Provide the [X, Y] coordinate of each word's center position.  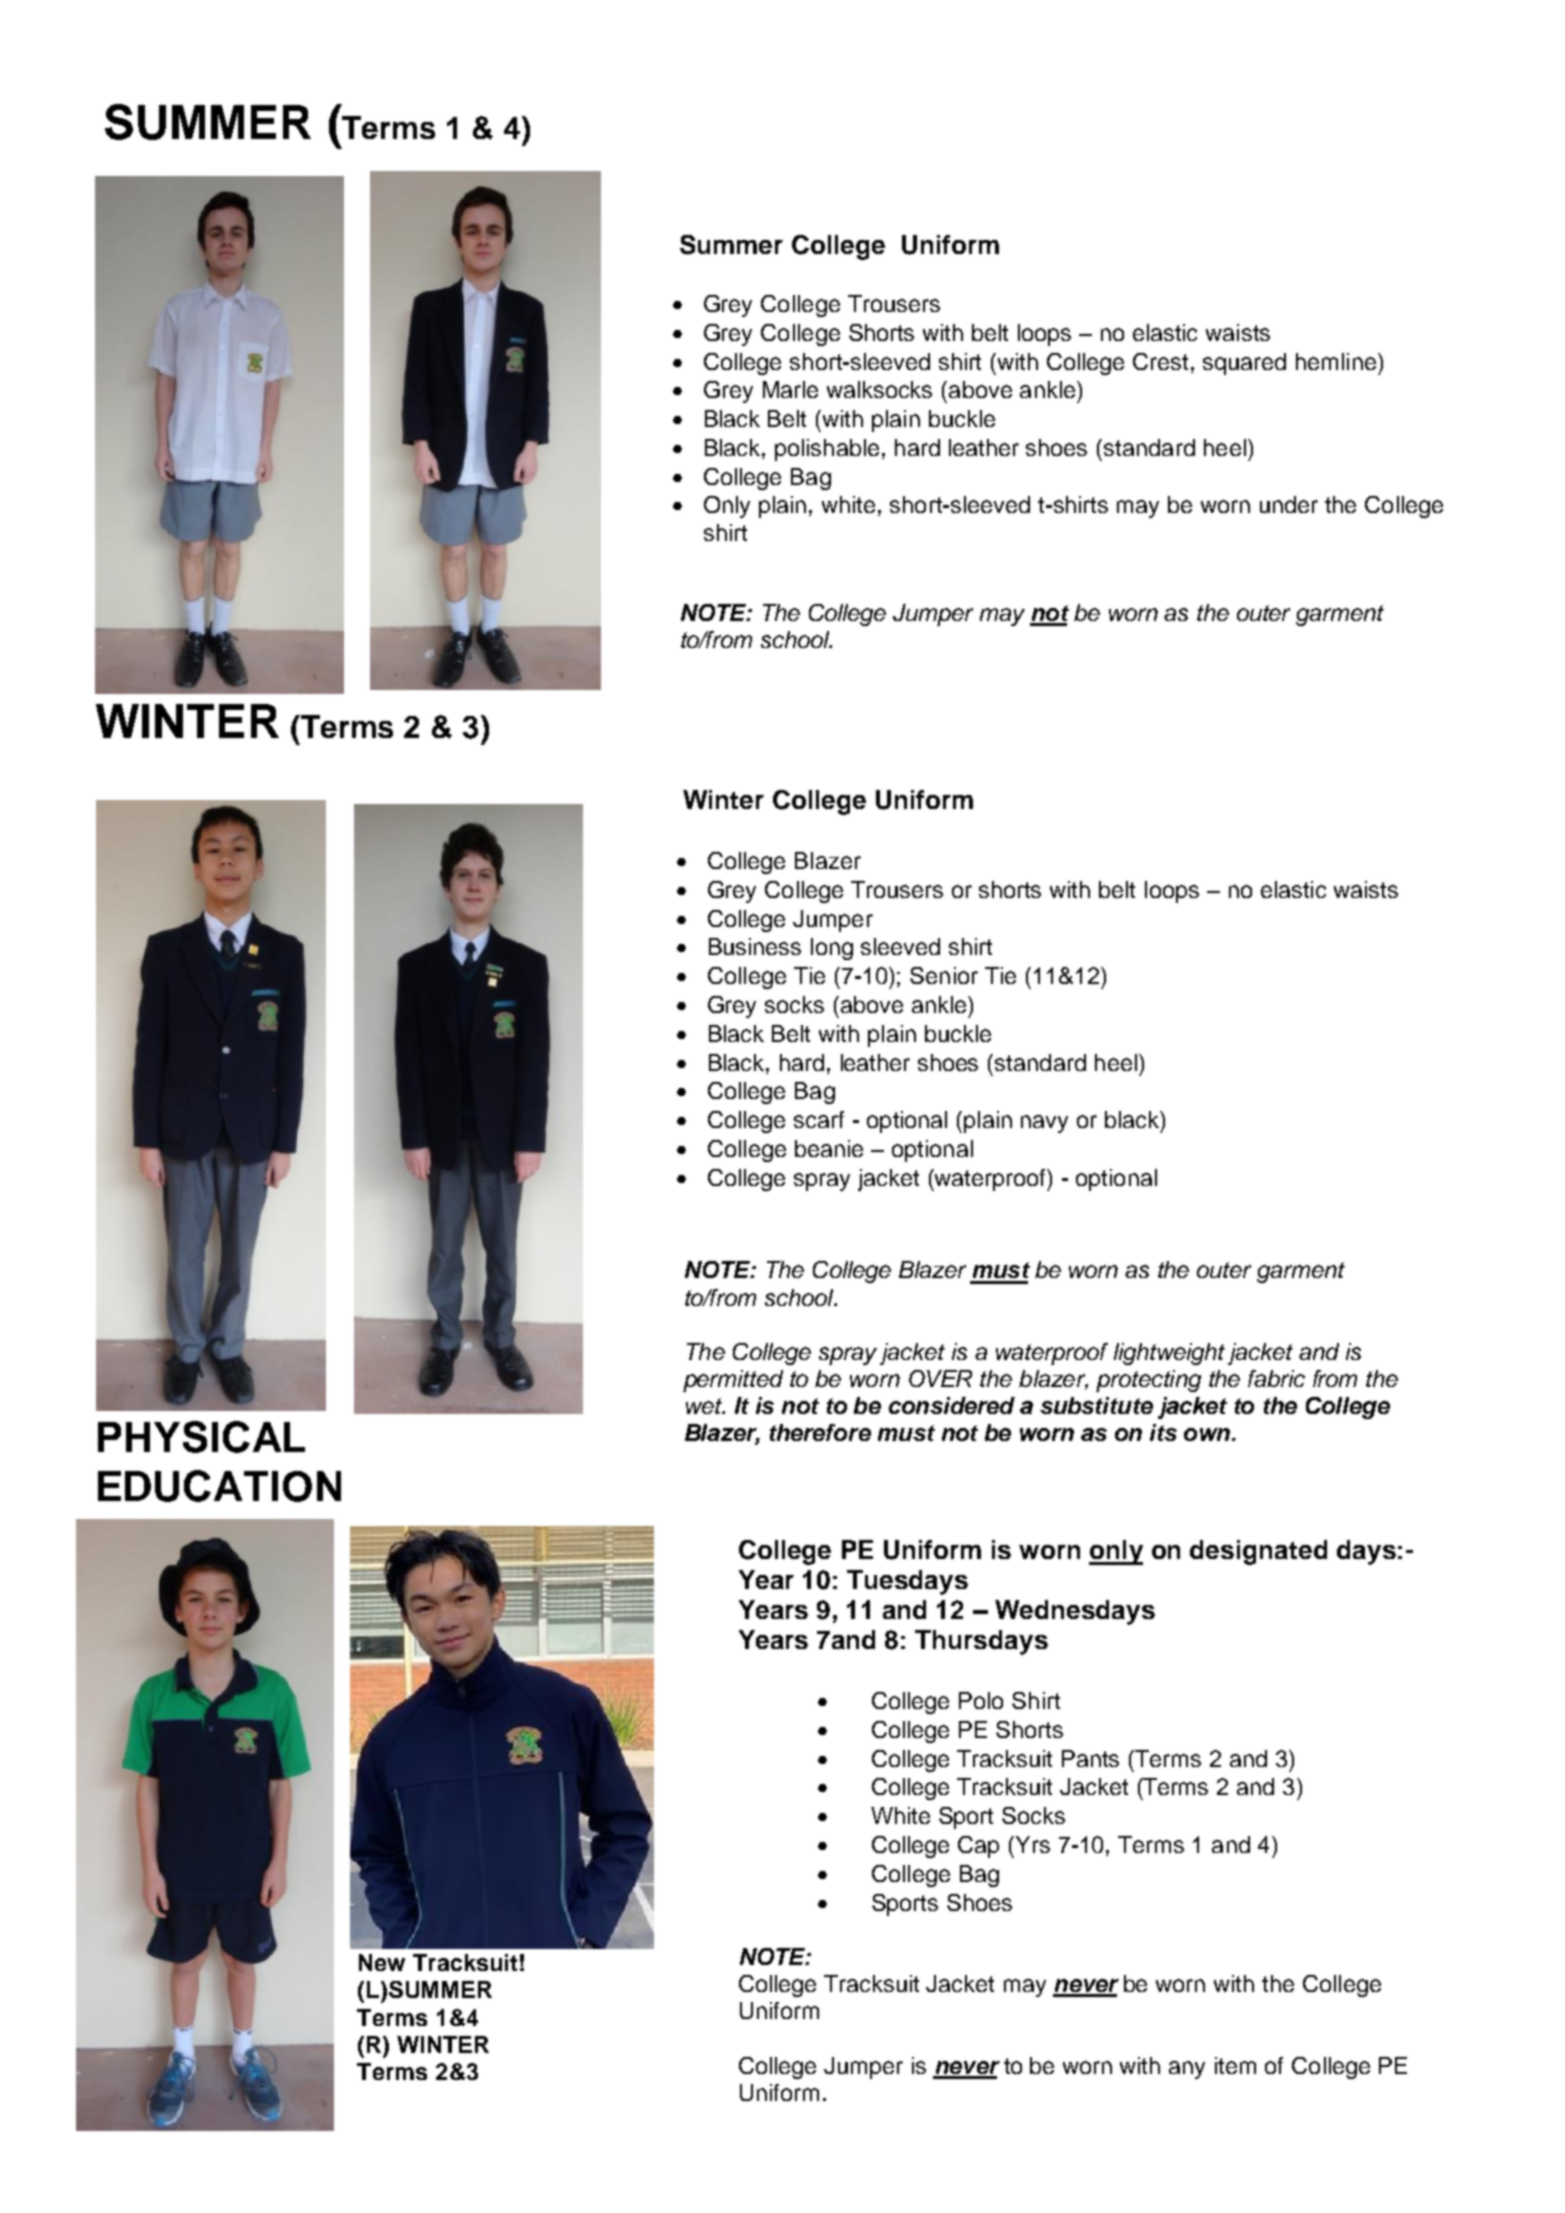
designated [1258, 1552]
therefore [820, 1432]
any [1187, 2070]
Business [755, 946]
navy [1044, 1124]
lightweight [1169, 1354]
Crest [1160, 361]
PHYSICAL [201, 1437]
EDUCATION [219, 1486]
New [382, 1962]
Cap [978, 1847]
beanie [829, 1148]
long [832, 949]
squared [1244, 364]
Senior [944, 975]
